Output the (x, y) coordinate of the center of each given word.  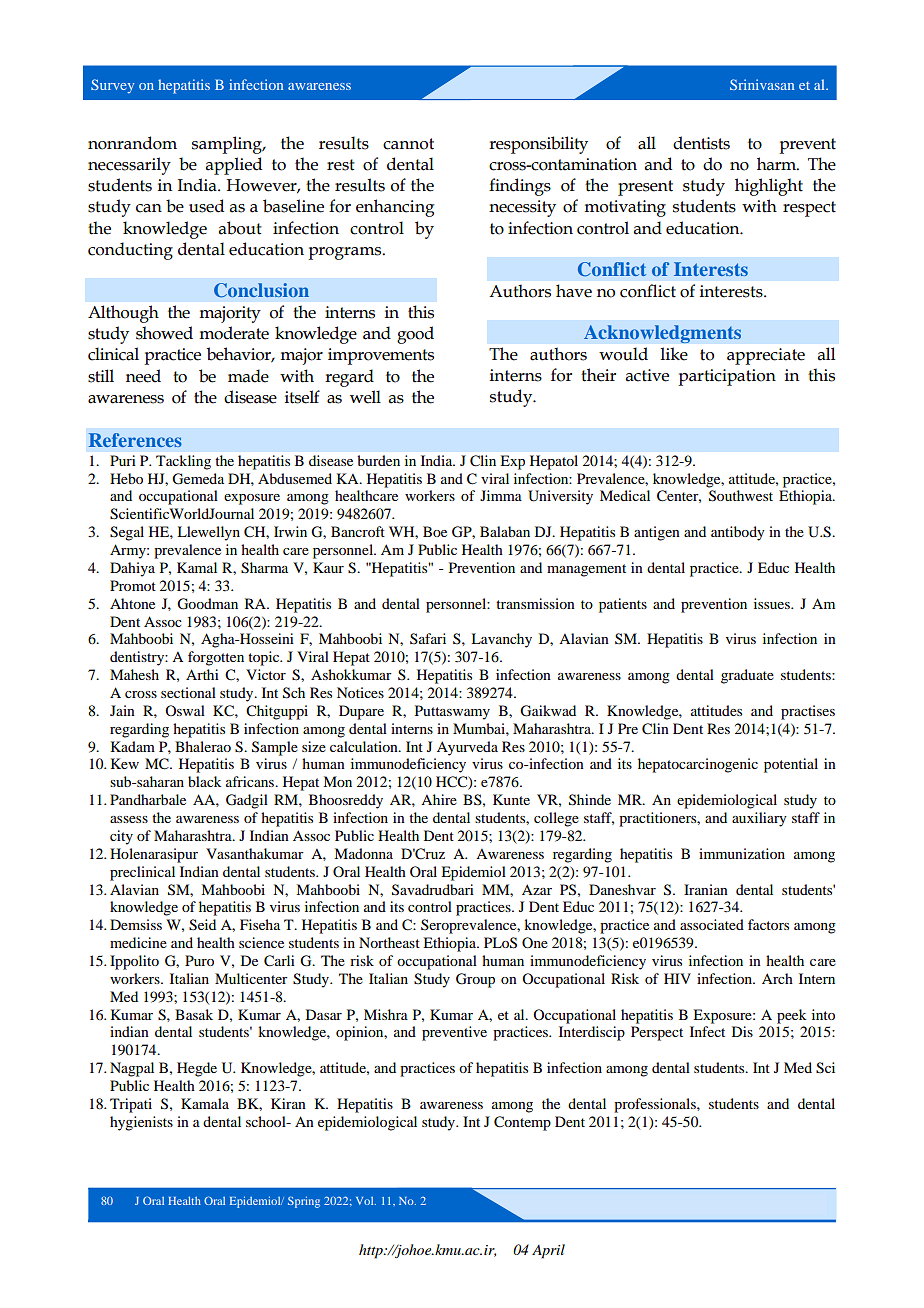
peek (792, 1016)
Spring (304, 1202)
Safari (428, 638)
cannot (408, 144)
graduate (747, 676)
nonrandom (132, 143)
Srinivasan (762, 84)
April (548, 1251)
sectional (188, 692)
